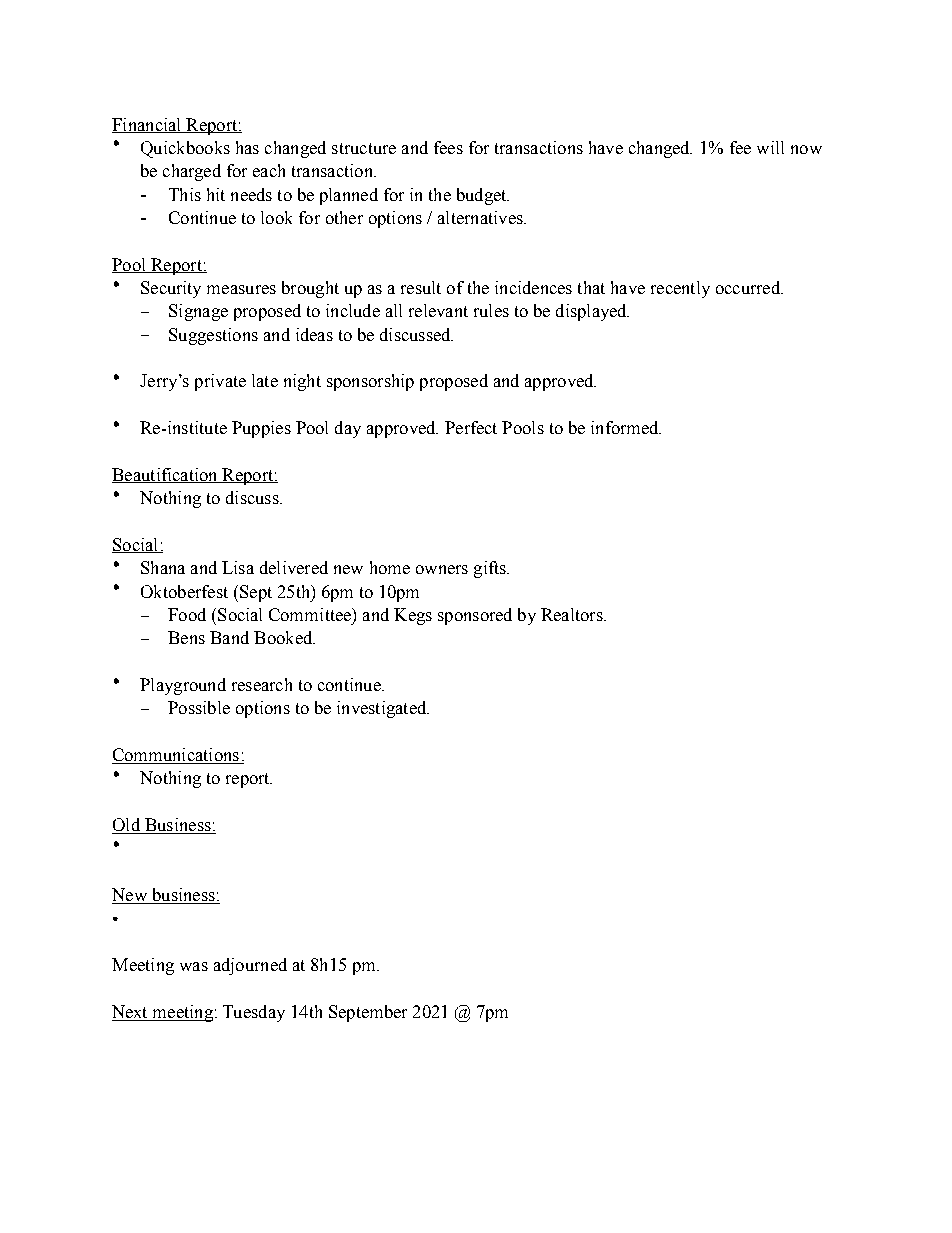 This screenshot has height=1233, width=952. What do you see at coordinates (238, 567) in the screenshot?
I see `Lisa` at bounding box center [238, 567].
